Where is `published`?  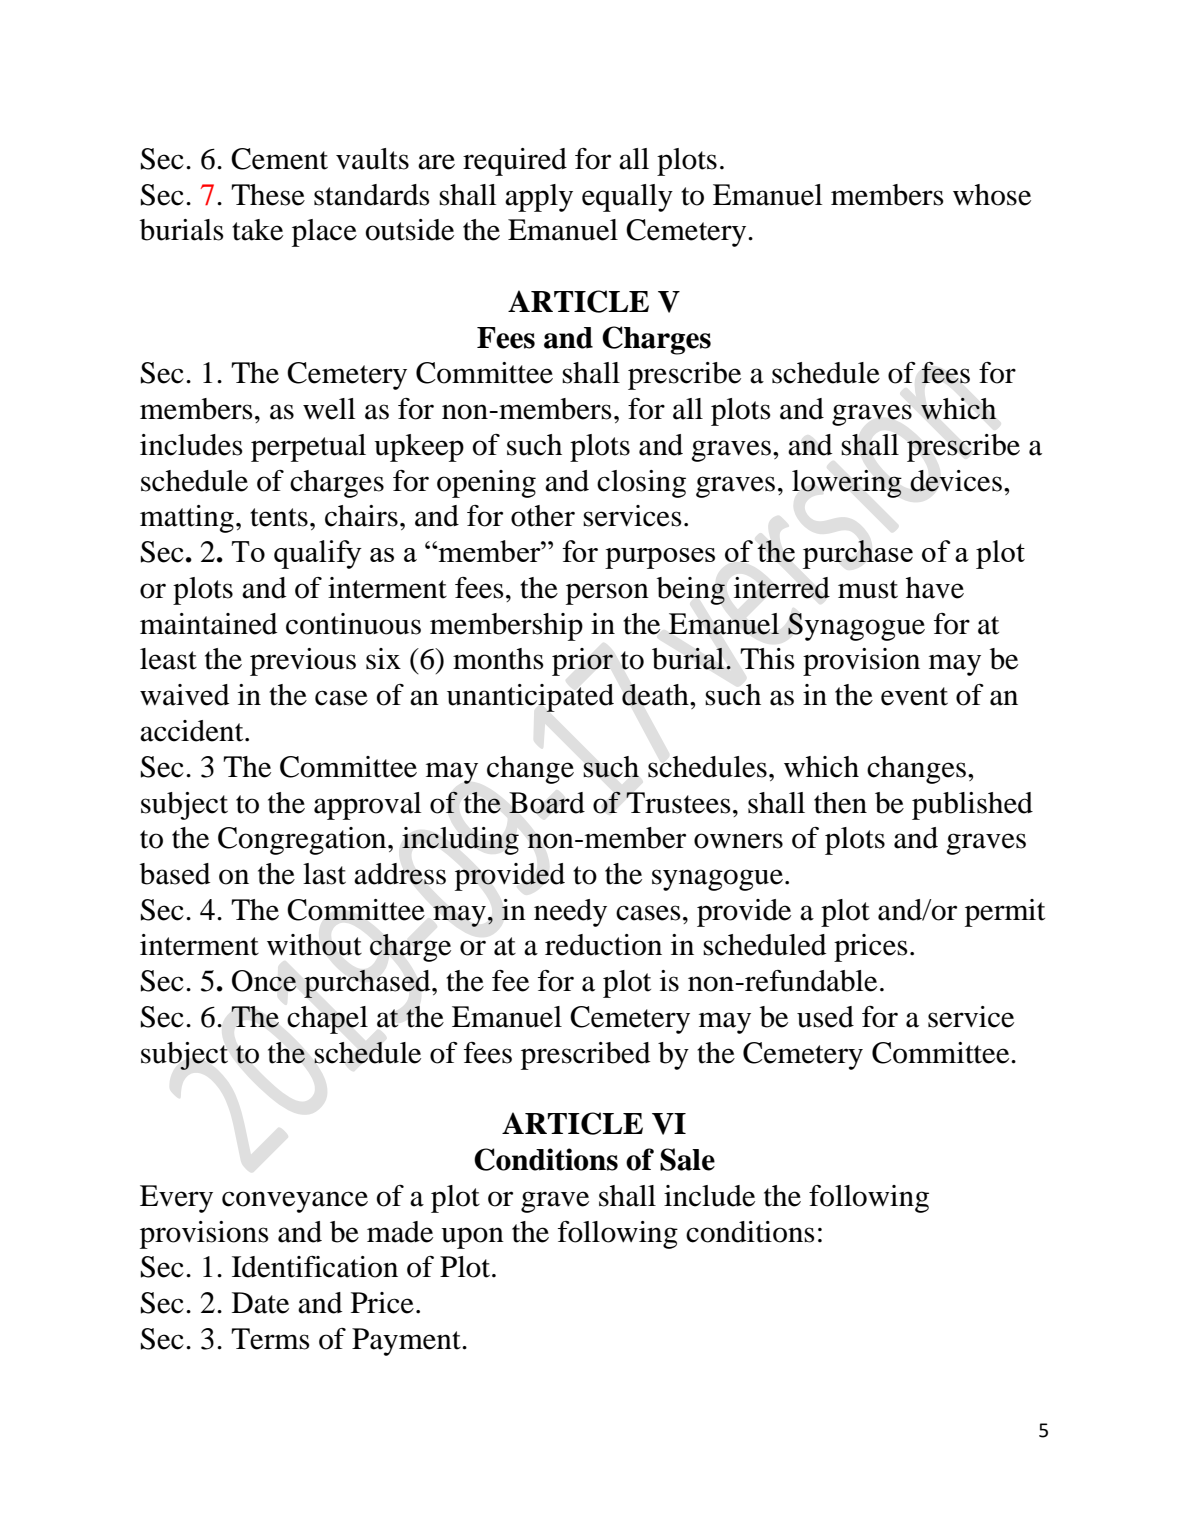
published is located at coordinates (972, 806).
